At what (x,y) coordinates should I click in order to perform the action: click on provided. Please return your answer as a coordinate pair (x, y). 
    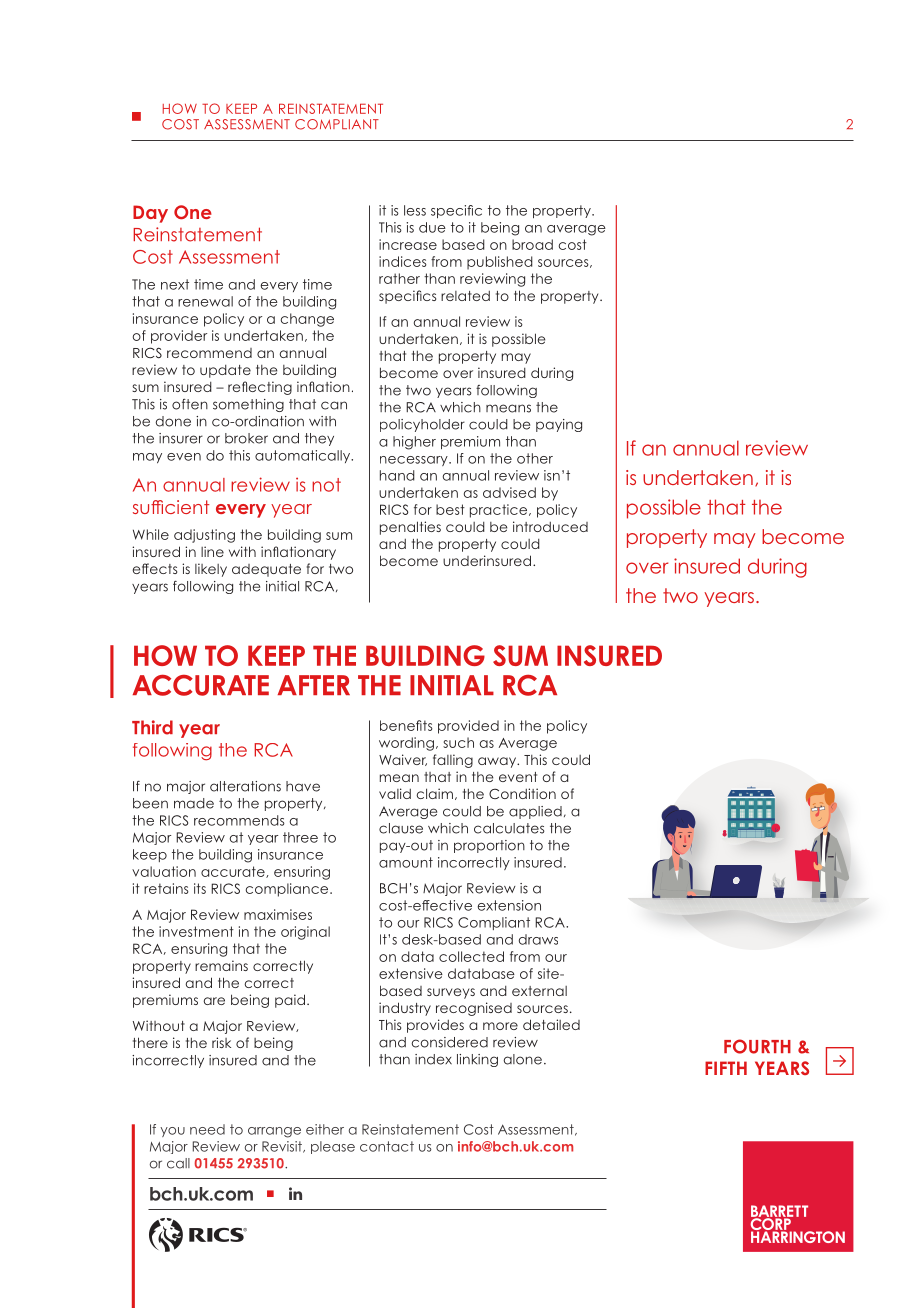
    Looking at the image, I should click on (468, 727).
